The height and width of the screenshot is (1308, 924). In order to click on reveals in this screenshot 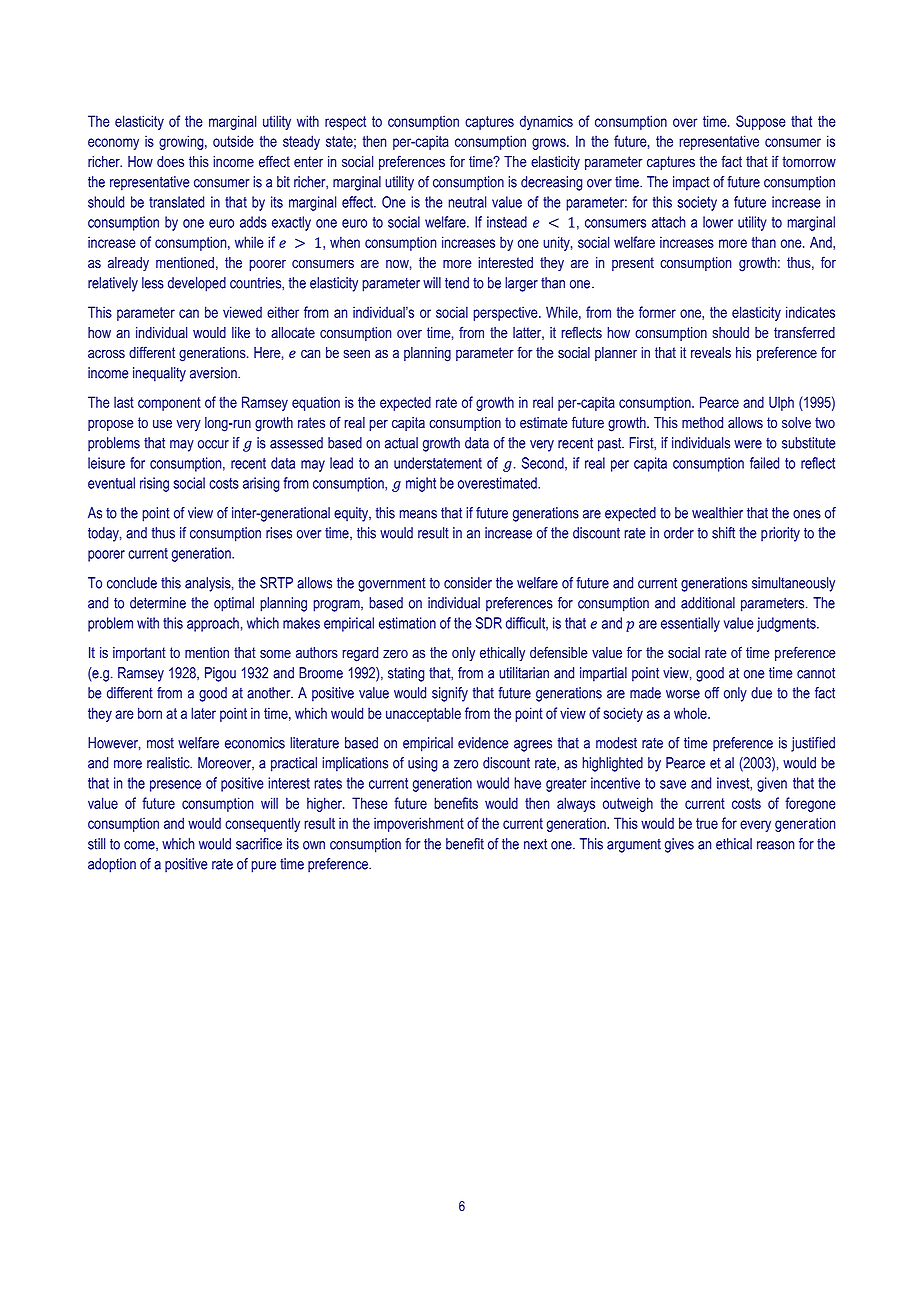, I will do `click(711, 352)`.
